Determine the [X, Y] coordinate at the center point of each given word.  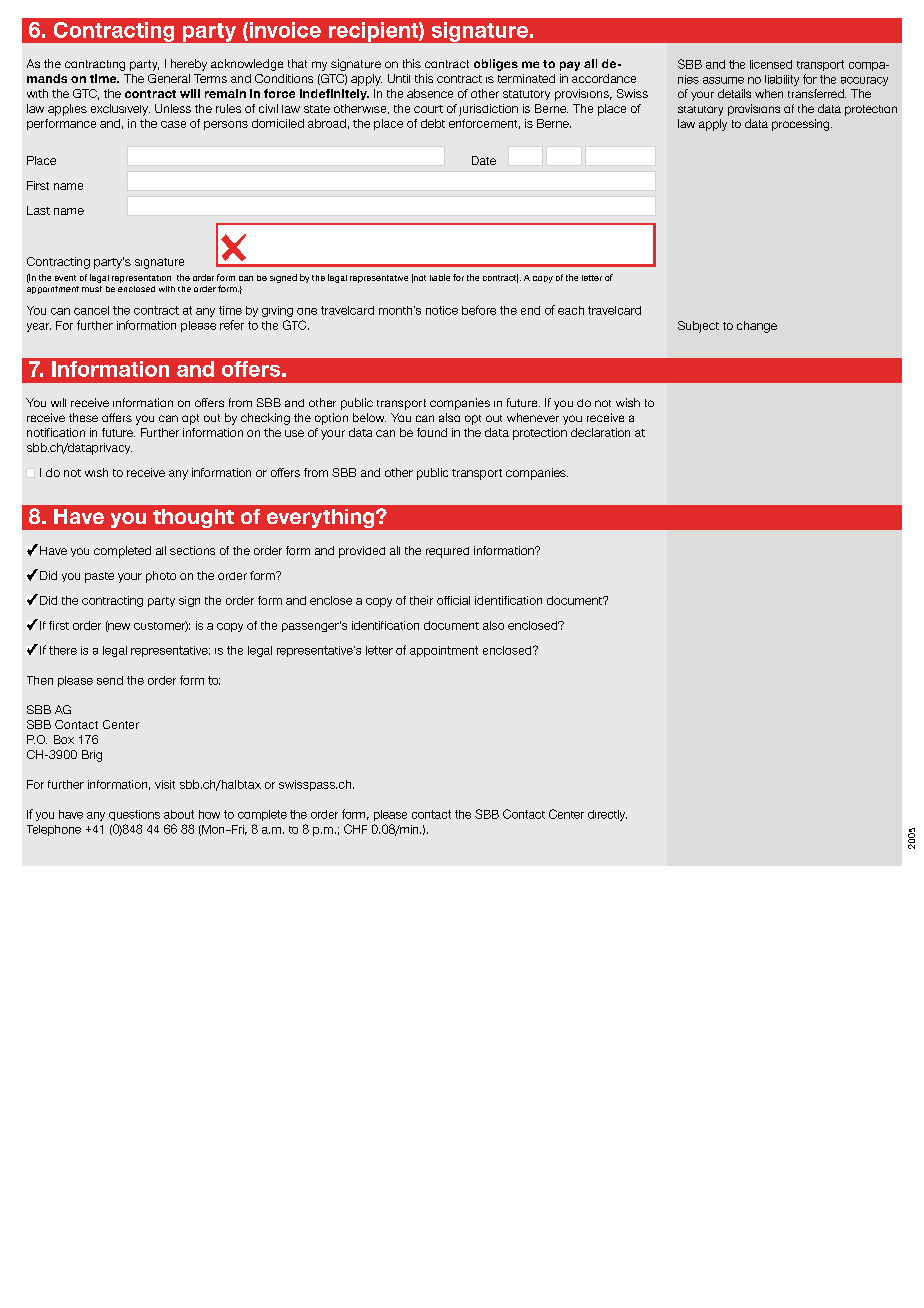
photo [161, 577]
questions [134, 815]
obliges [496, 65]
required [447, 552]
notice [442, 310]
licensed [771, 64]
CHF [355, 829]
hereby [189, 65]
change [757, 327]
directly [607, 815]
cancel [91, 310]
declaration [600, 432]
